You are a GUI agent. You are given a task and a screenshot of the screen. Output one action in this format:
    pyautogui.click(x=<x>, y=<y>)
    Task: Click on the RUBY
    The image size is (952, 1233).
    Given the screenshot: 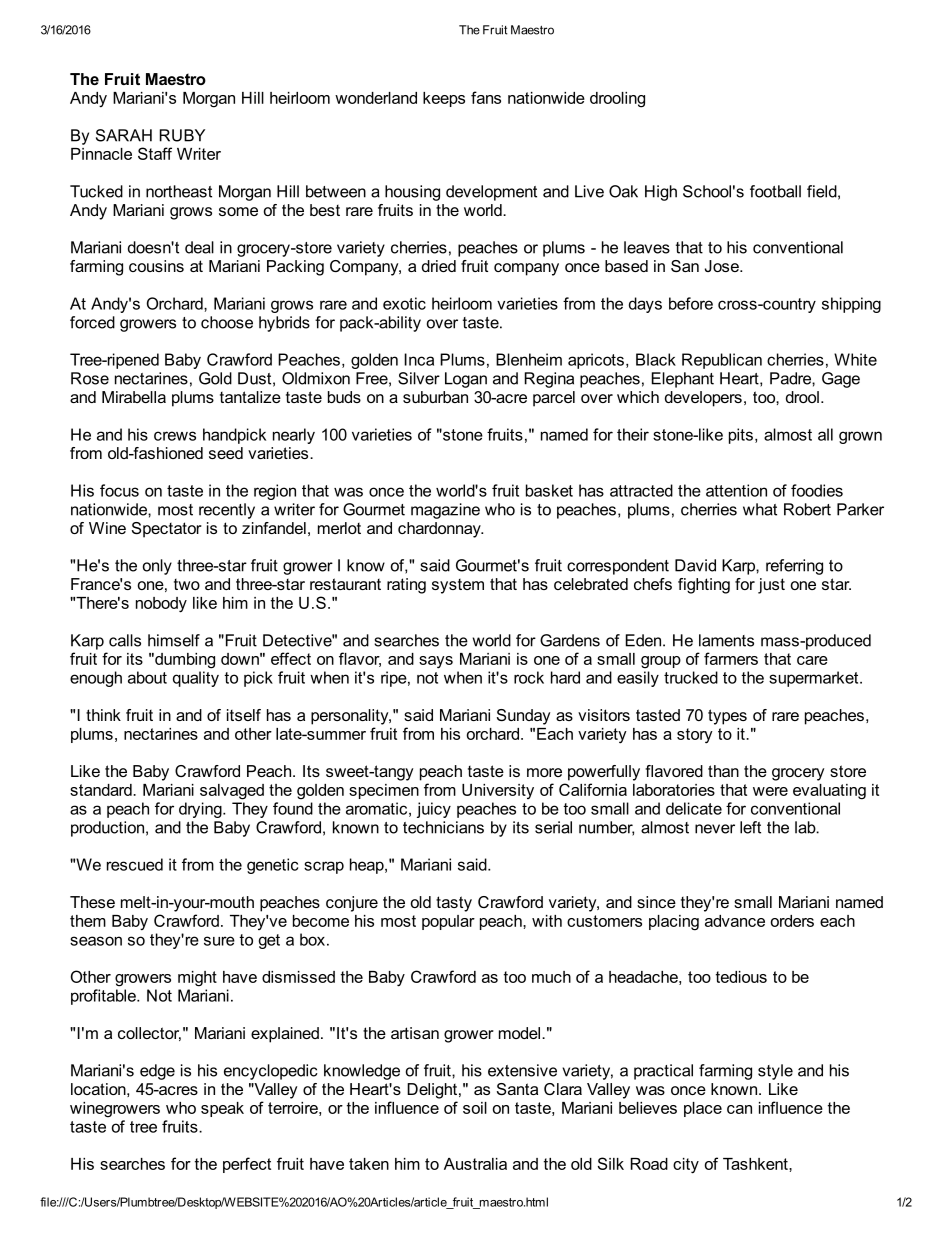 What is the action you would take?
    pyautogui.click(x=182, y=135)
